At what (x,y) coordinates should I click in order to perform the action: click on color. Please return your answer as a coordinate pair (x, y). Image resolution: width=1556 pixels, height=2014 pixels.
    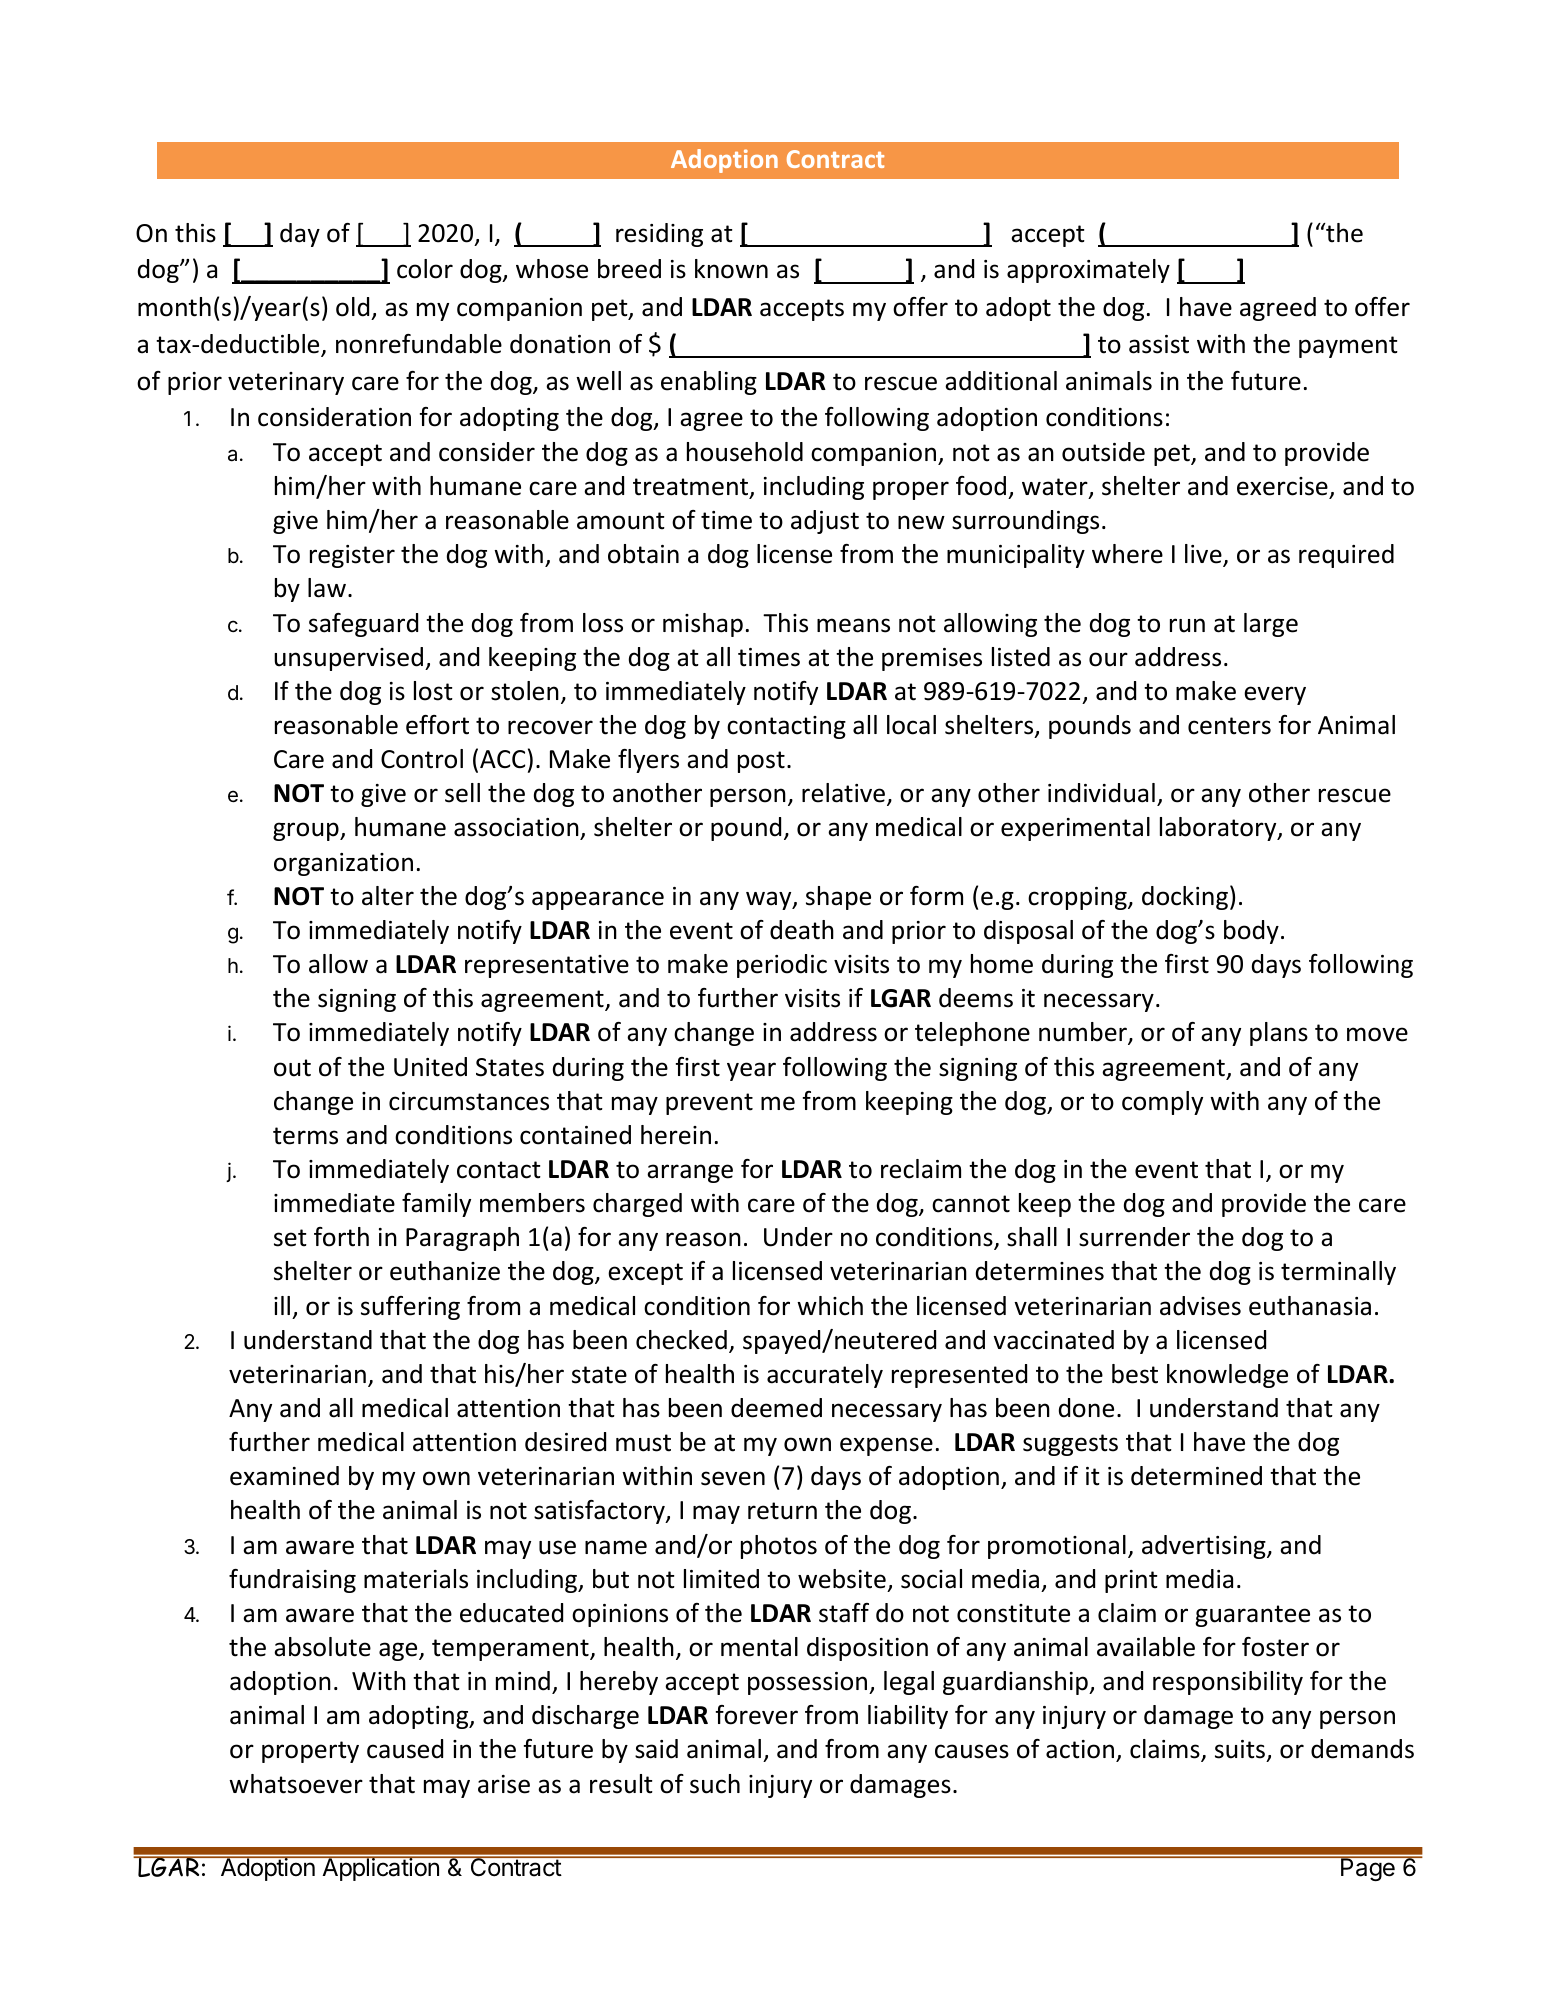
    Looking at the image, I should click on (425, 269).
